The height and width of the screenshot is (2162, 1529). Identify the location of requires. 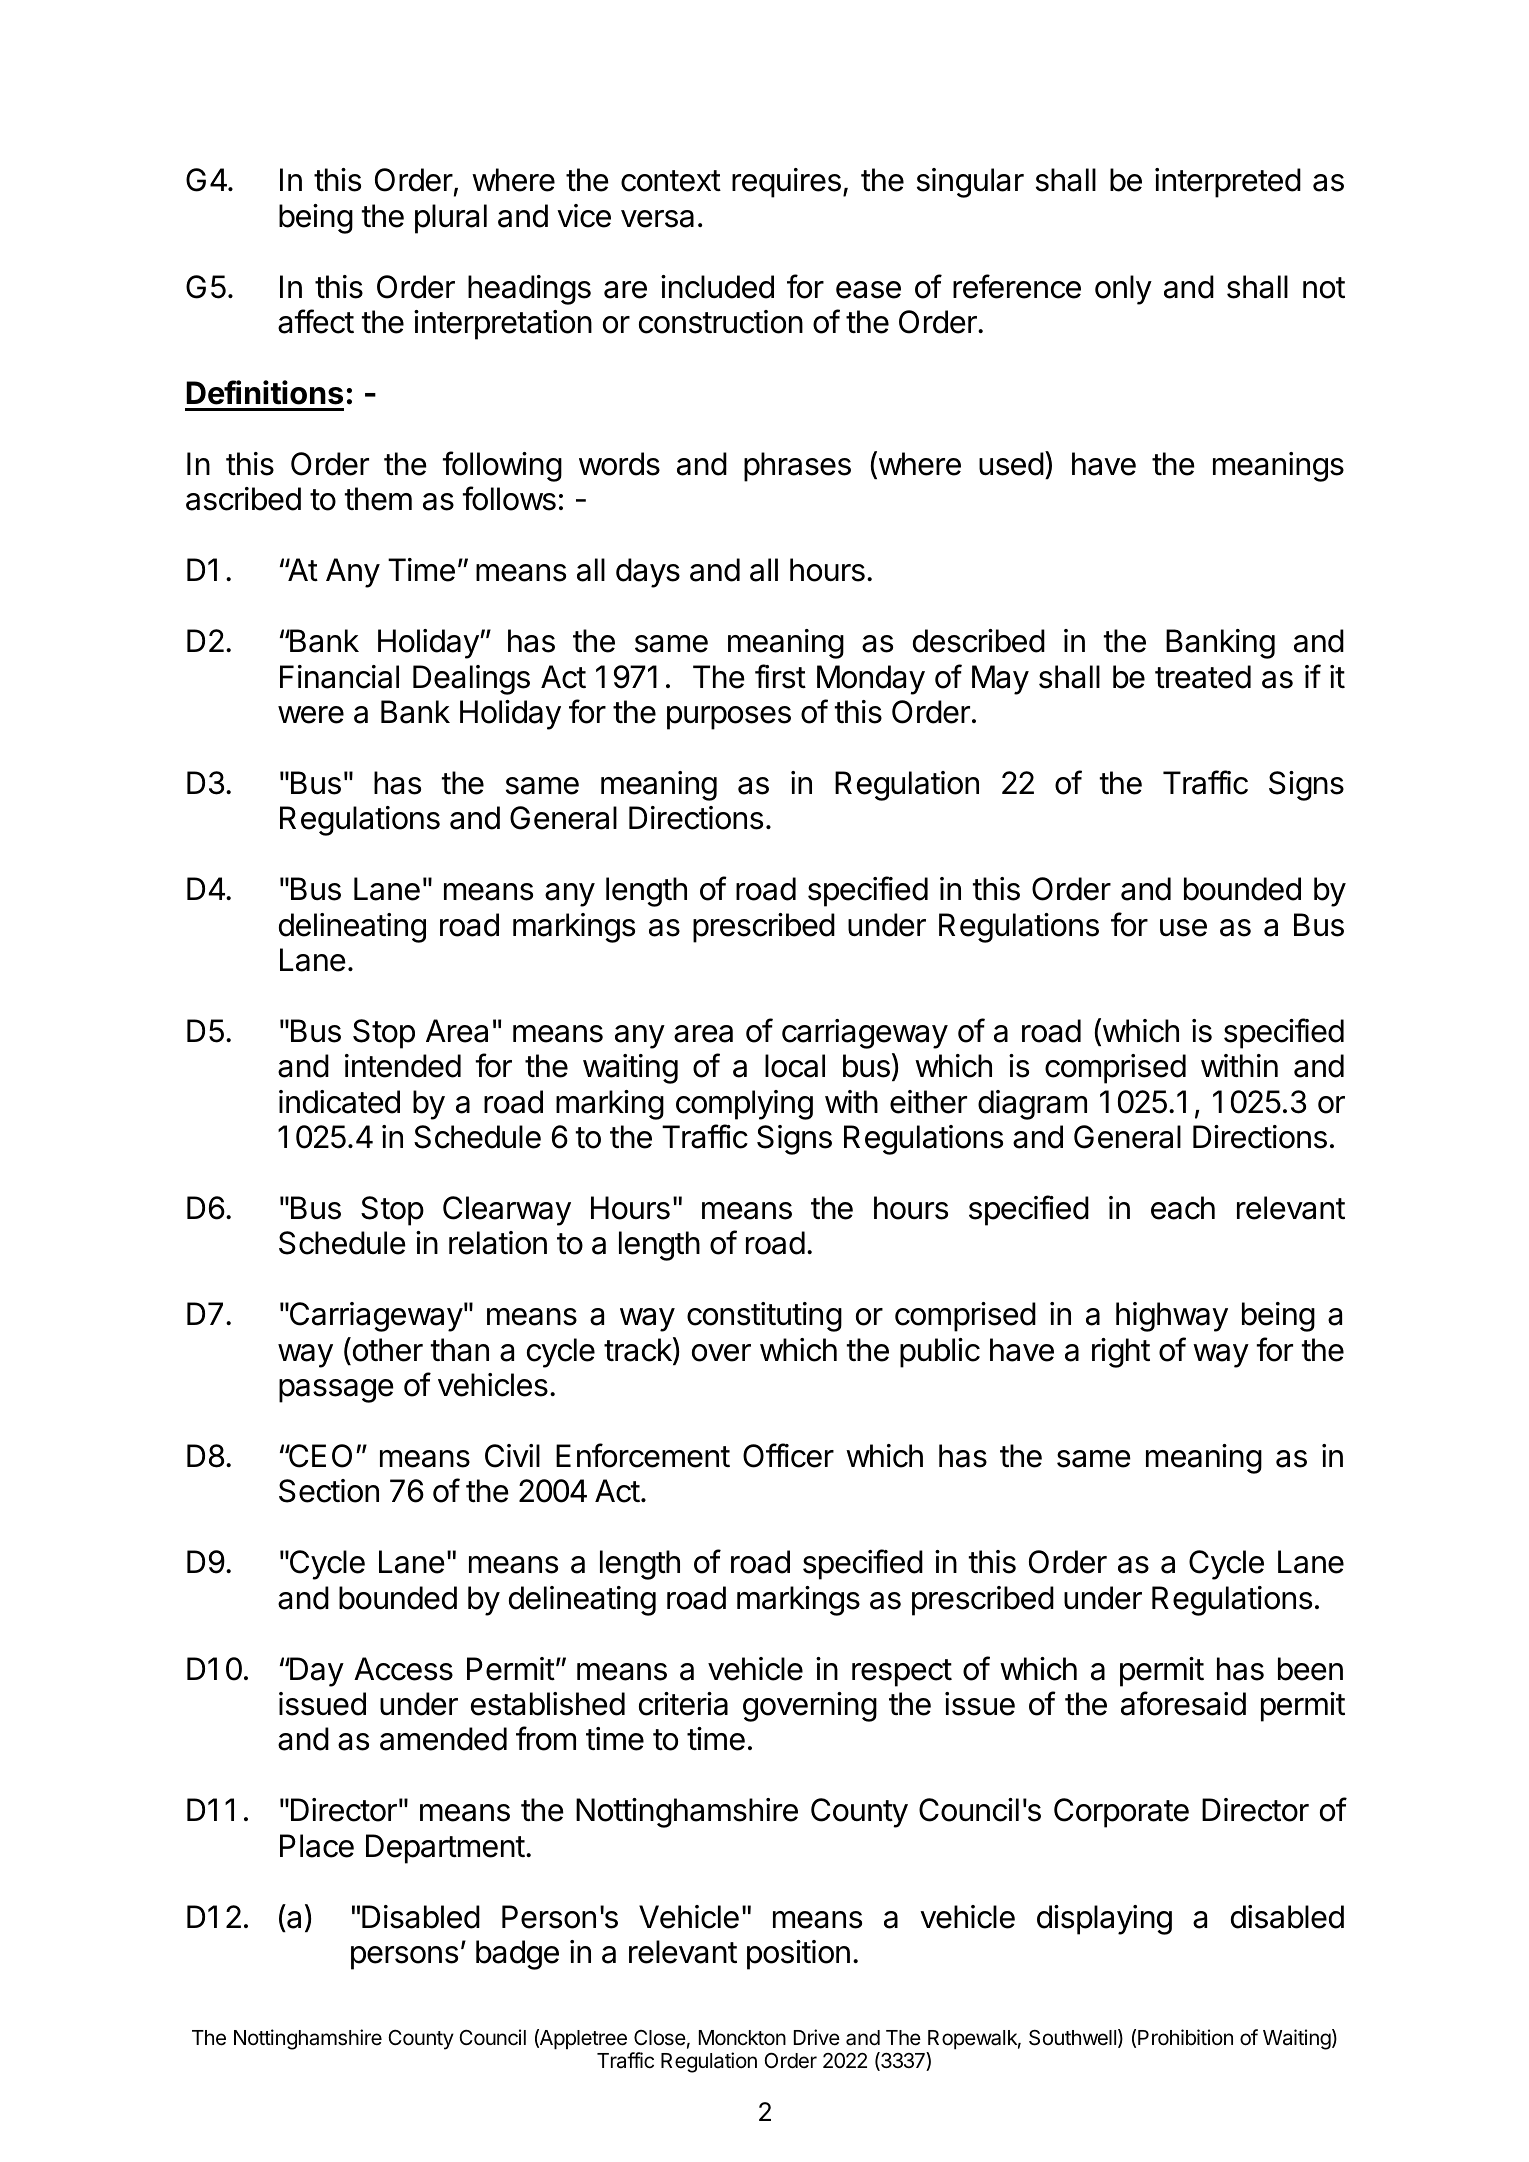
(786, 183).
